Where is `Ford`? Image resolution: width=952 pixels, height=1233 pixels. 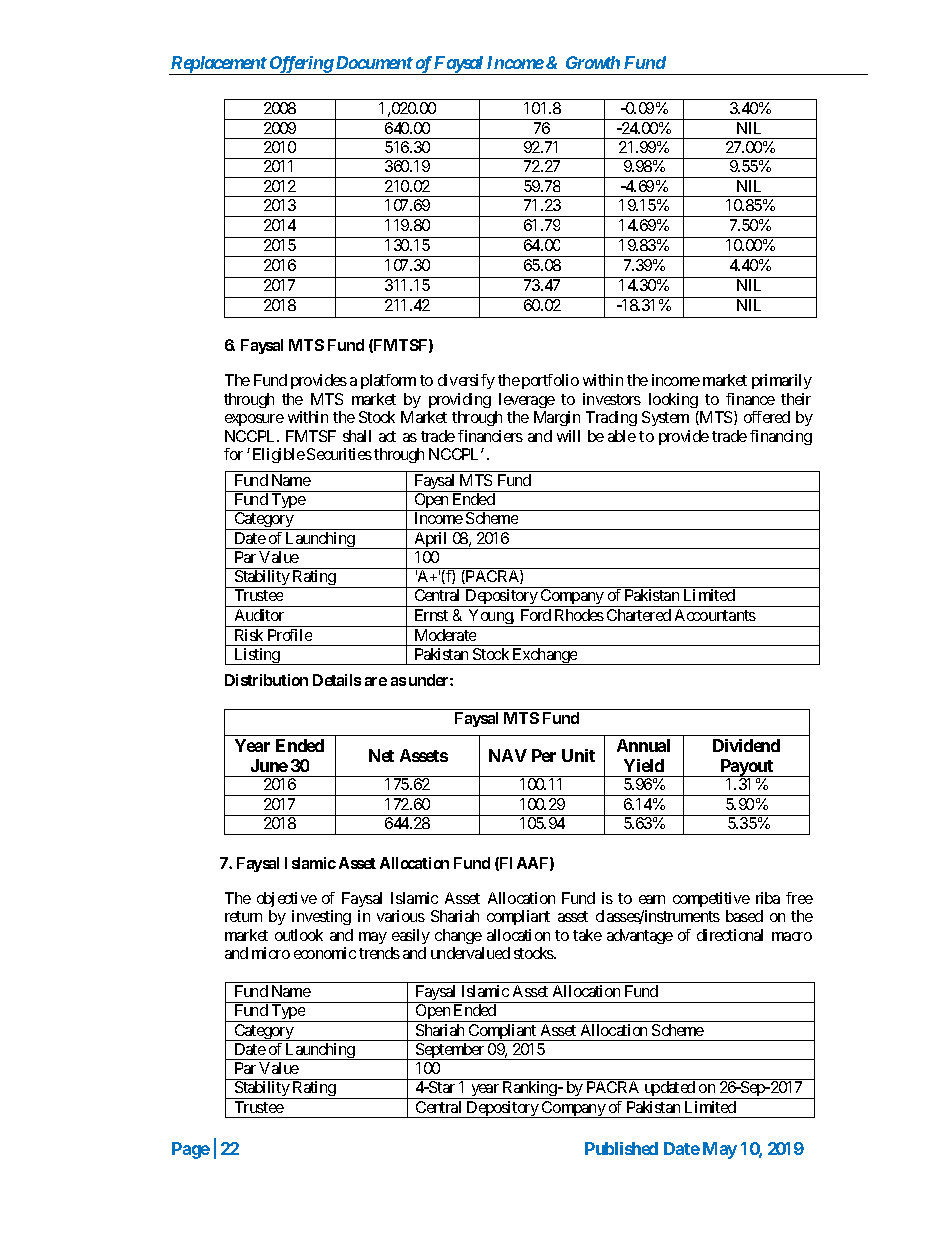 Ford is located at coordinates (536, 615).
